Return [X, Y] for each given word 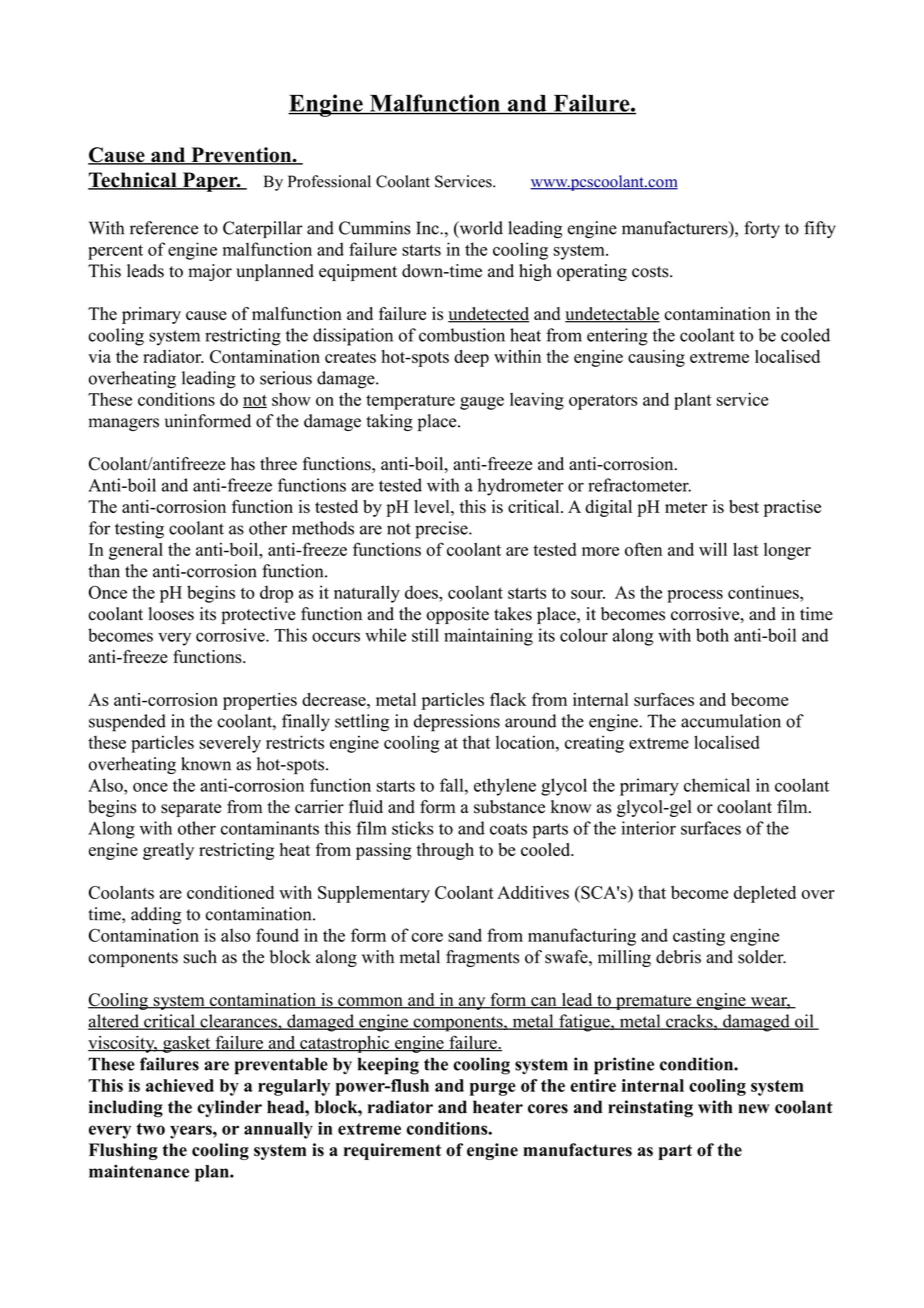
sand [465, 935]
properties [260, 701]
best [744, 506]
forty [762, 229]
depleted [765, 894]
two [150, 1129]
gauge [482, 403]
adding [156, 916]
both [712, 635]
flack [508, 699]
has [243, 464]
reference [164, 228]
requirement [392, 1151]
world [480, 229]
